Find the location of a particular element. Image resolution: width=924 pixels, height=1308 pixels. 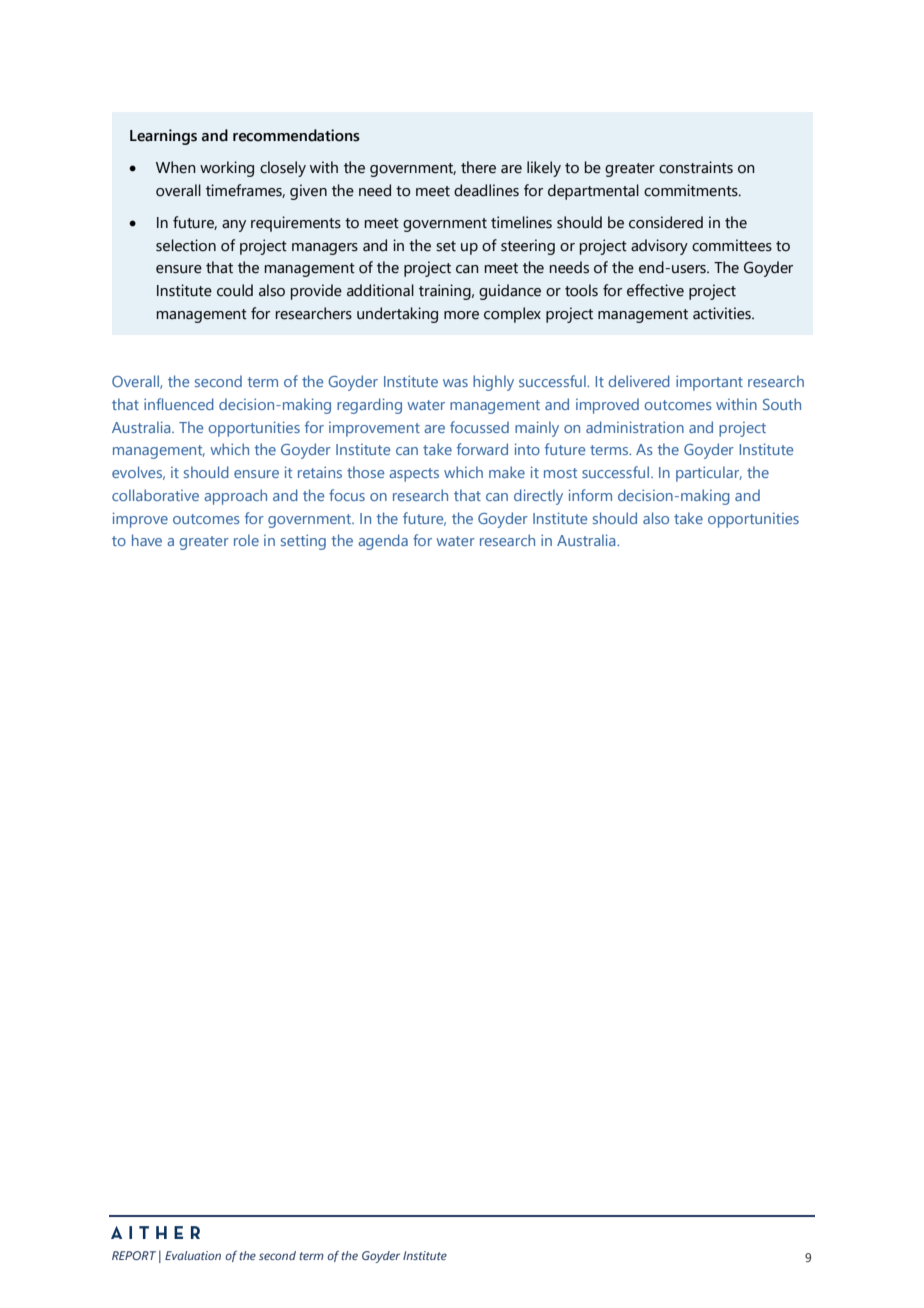

Evaluation is located at coordinates (193, 1255).
